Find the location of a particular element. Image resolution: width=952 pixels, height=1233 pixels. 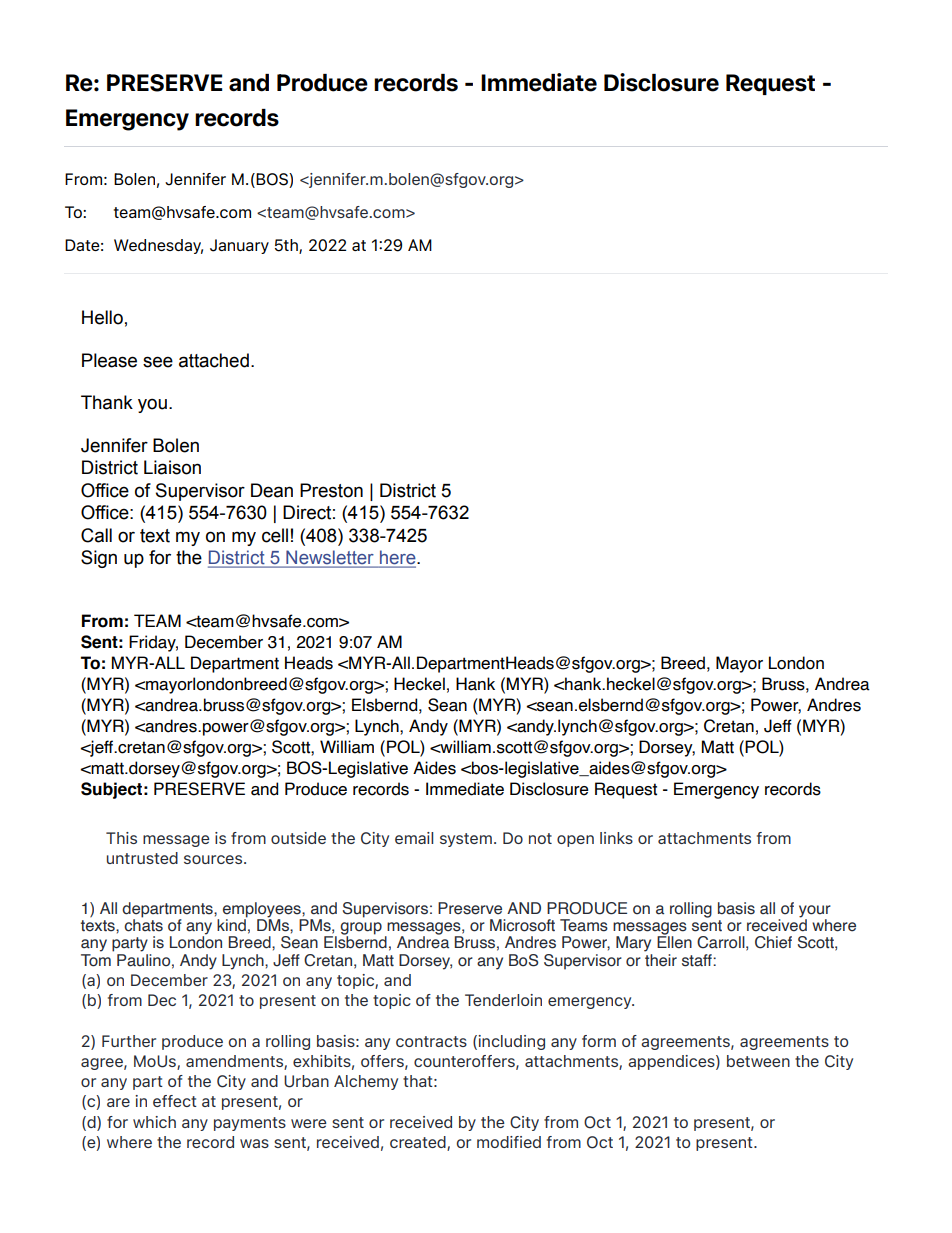

Preston is located at coordinates (331, 490).
